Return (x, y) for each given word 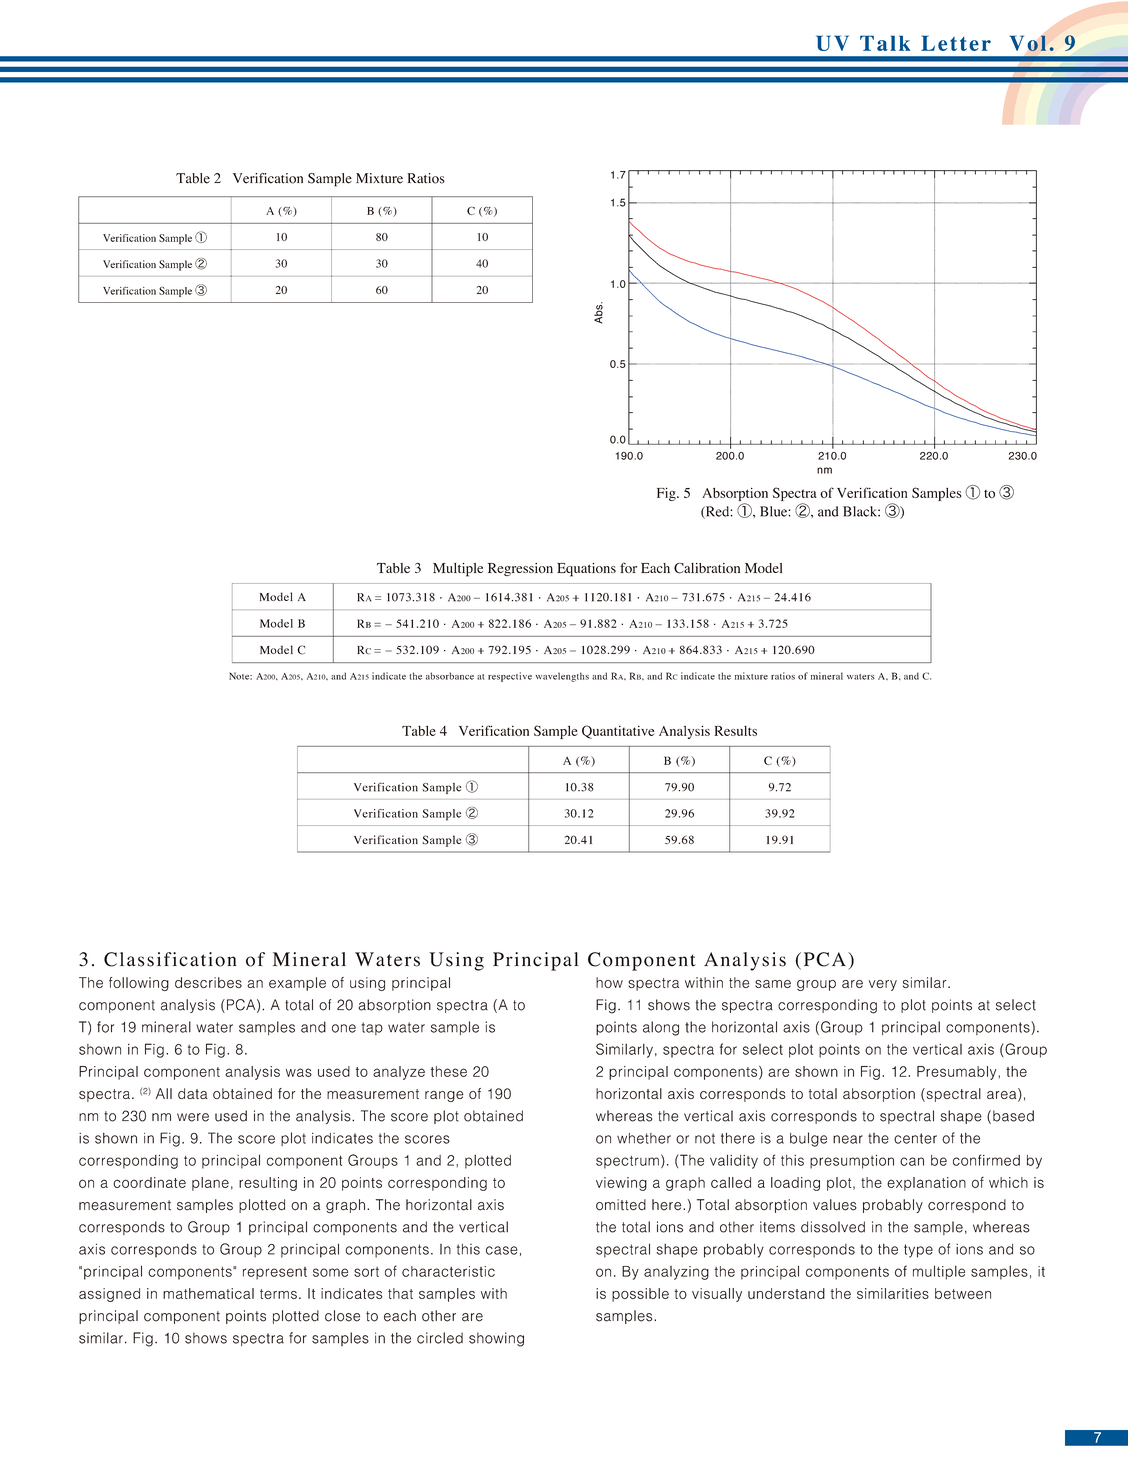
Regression (520, 569)
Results (735, 731)
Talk (885, 43)
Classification (170, 959)
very (883, 985)
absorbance (450, 676)
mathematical (208, 1293)
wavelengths (562, 677)
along (661, 1028)
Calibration (707, 568)
